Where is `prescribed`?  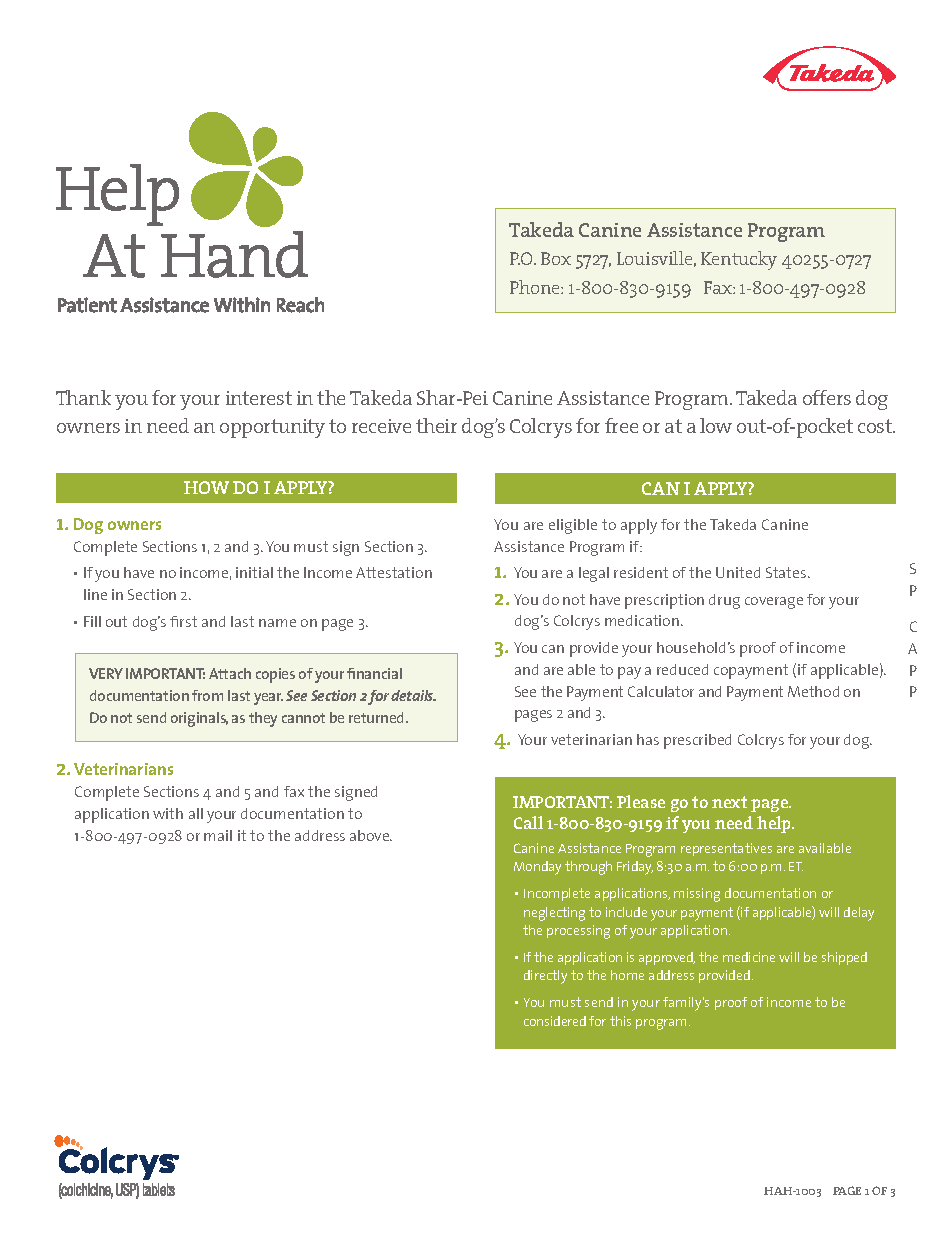 prescribed is located at coordinates (697, 741).
